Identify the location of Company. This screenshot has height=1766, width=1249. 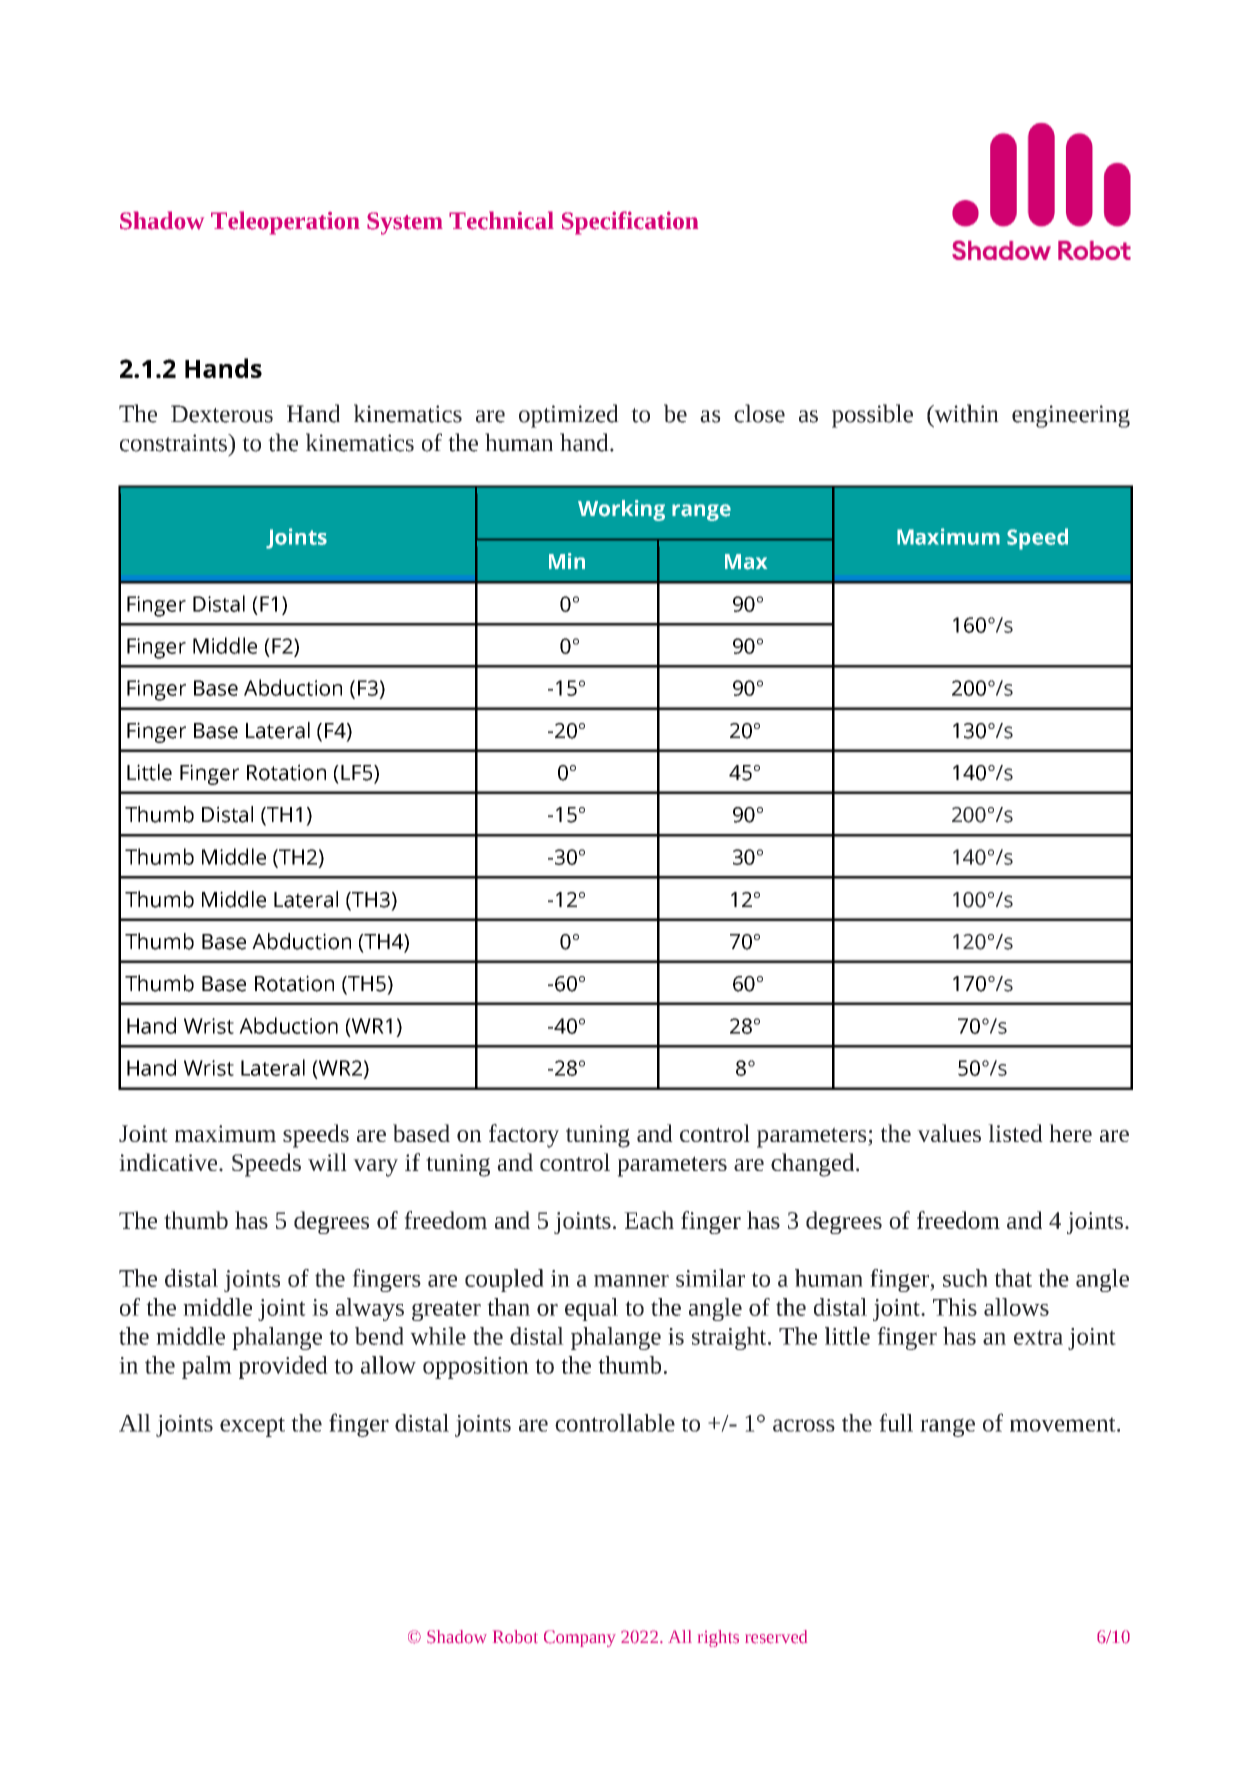
(580, 1638).
